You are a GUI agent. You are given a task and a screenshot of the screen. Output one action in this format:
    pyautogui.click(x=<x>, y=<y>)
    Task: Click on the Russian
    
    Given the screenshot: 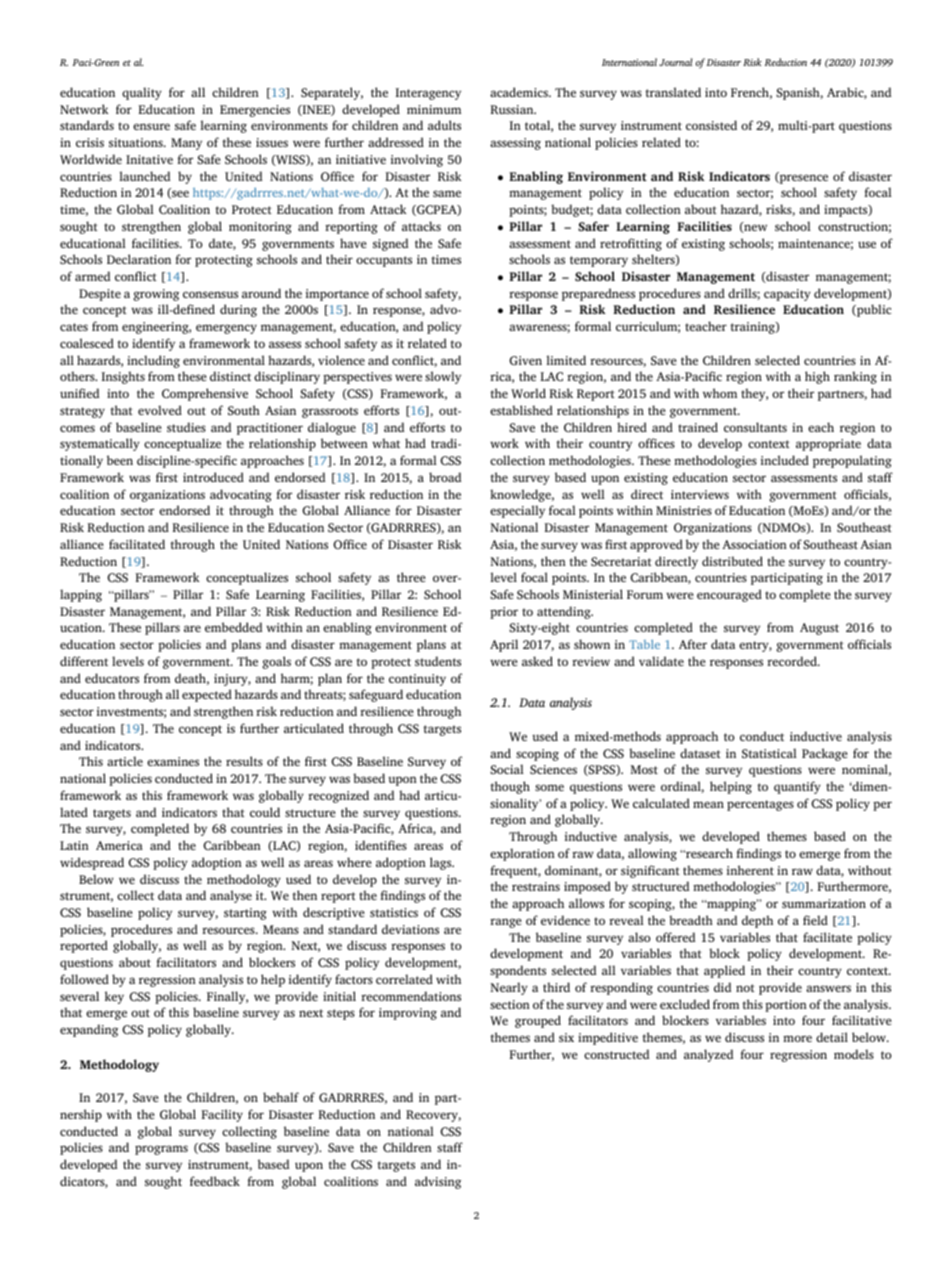 What is the action you would take?
    pyautogui.click(x=513, y=109)
